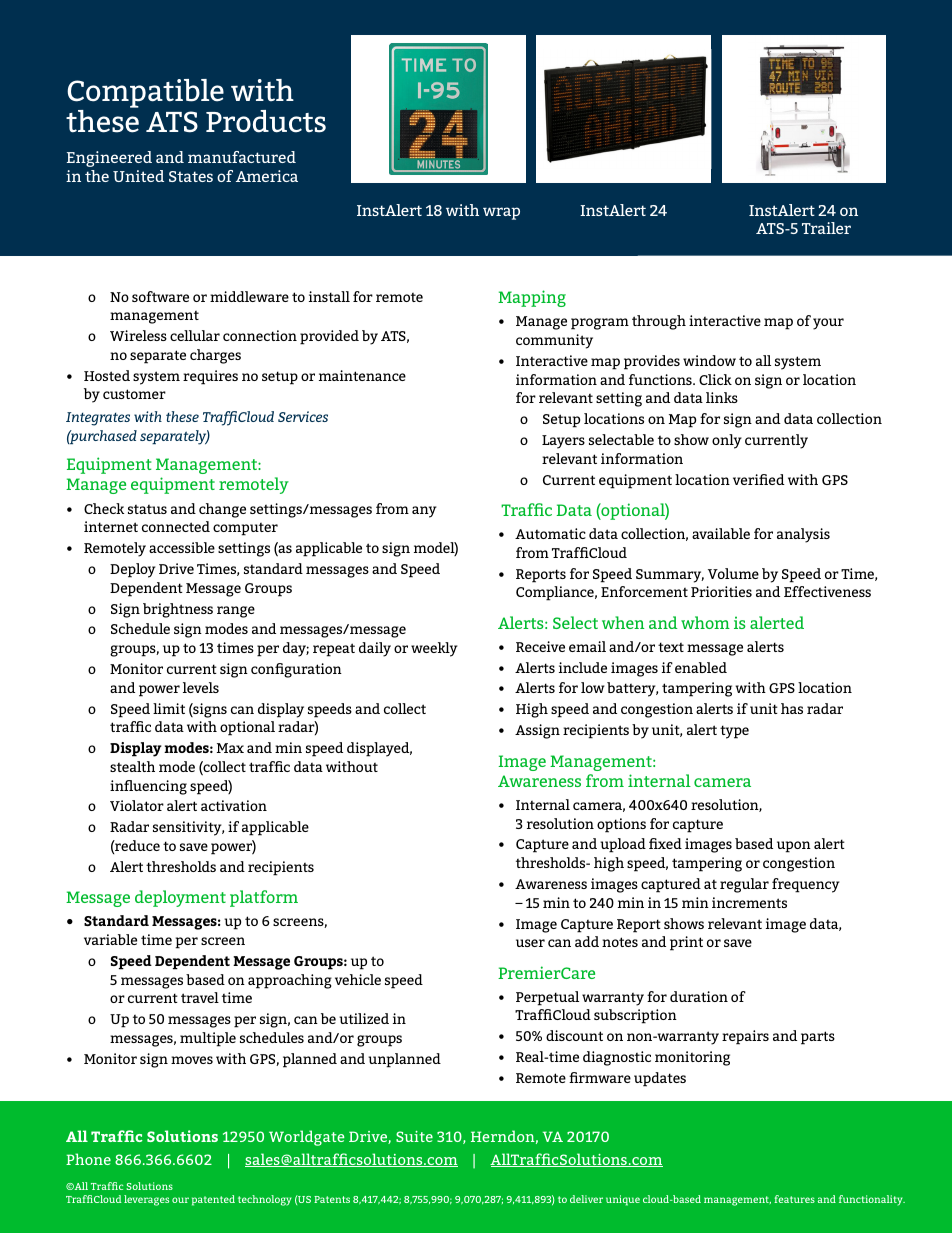 The height and width of the screenshot is (1233, 952). I want to click on Trailer, so click(826, 228).
